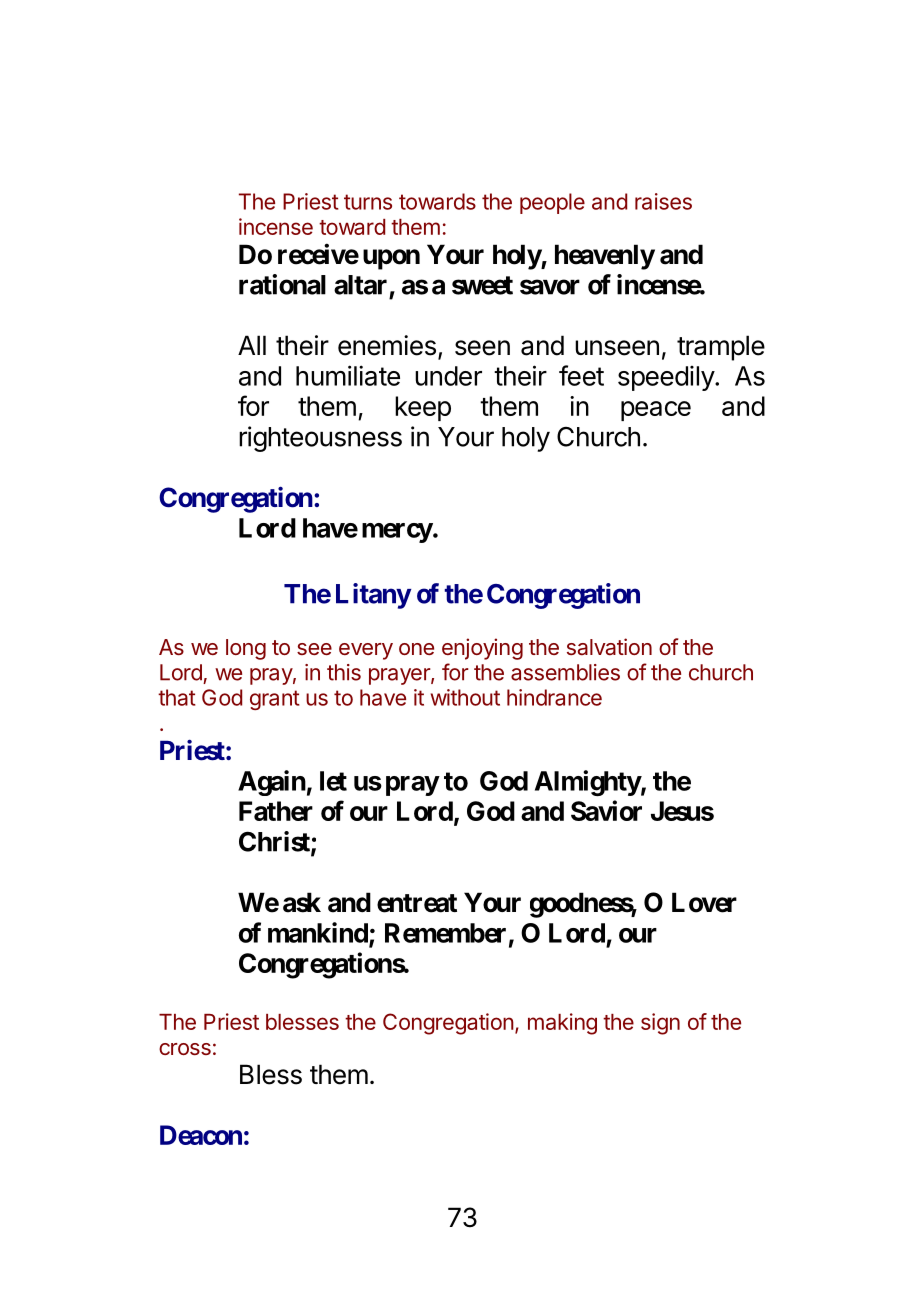 The width and height of the image is (924, 1310). I want to click on rational, so click(282, 284).
